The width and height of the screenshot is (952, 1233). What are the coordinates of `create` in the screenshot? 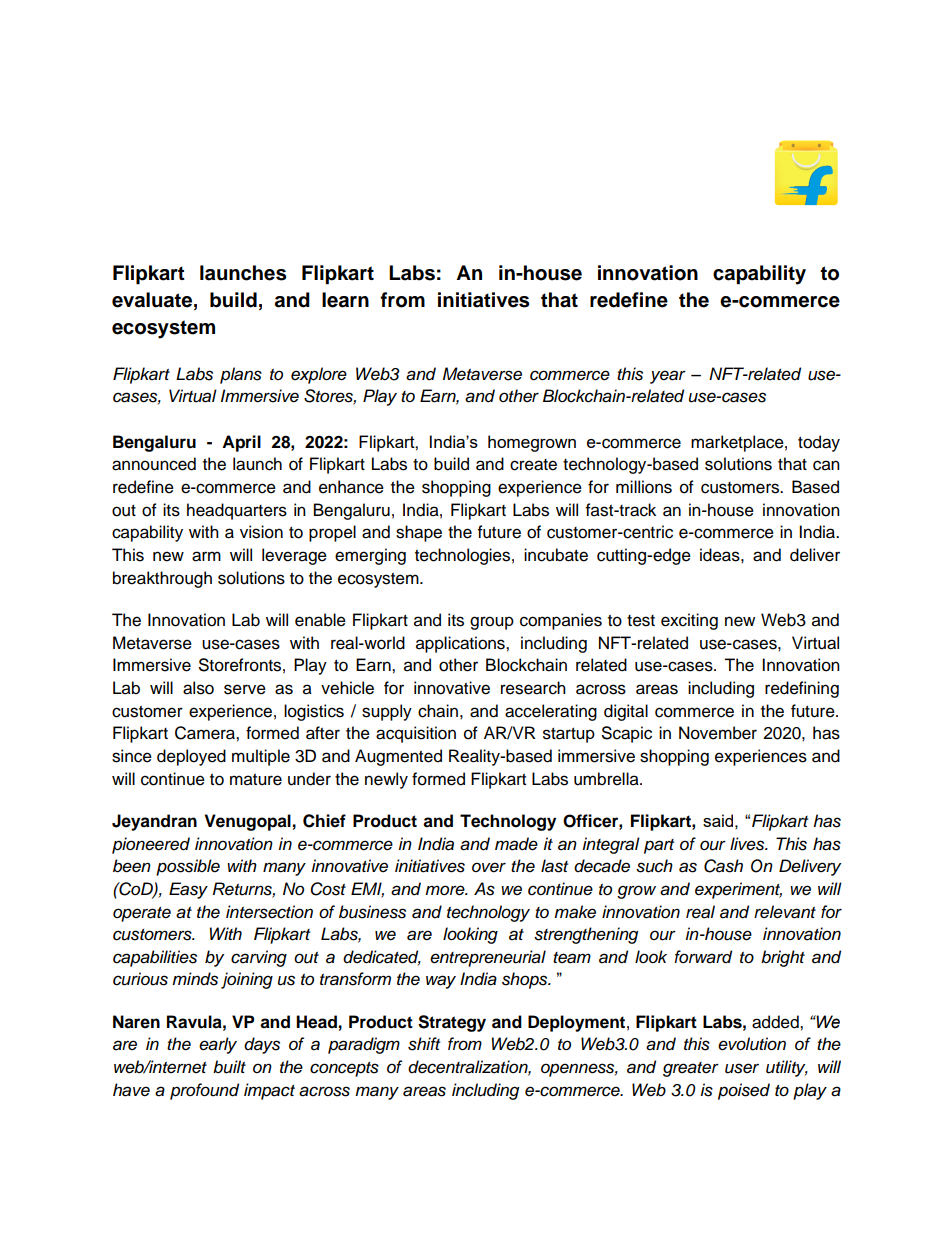 It's located at (533, 465).
